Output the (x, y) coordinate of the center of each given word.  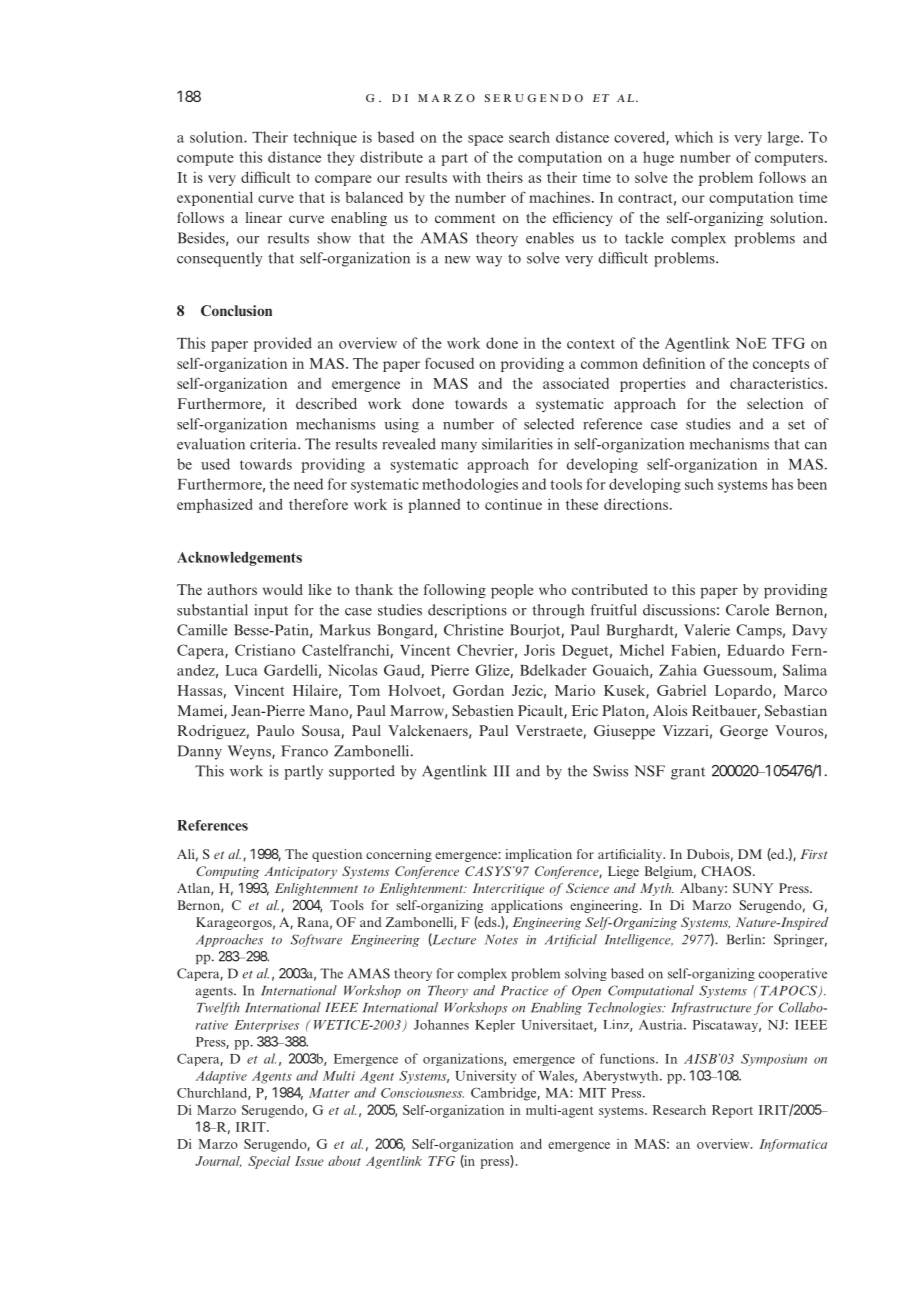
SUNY (753, 888)
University (485, 1077)
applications (527, 906)
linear (263, 217)
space (485, 140)
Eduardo (755, 650)
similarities (517, 444)
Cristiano (265, 650)
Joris (539, 650)
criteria (274, 444)
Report (732, 1111)
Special (269, 1162)
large (785, 138)
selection (775, 403)
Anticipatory (300, 872)
